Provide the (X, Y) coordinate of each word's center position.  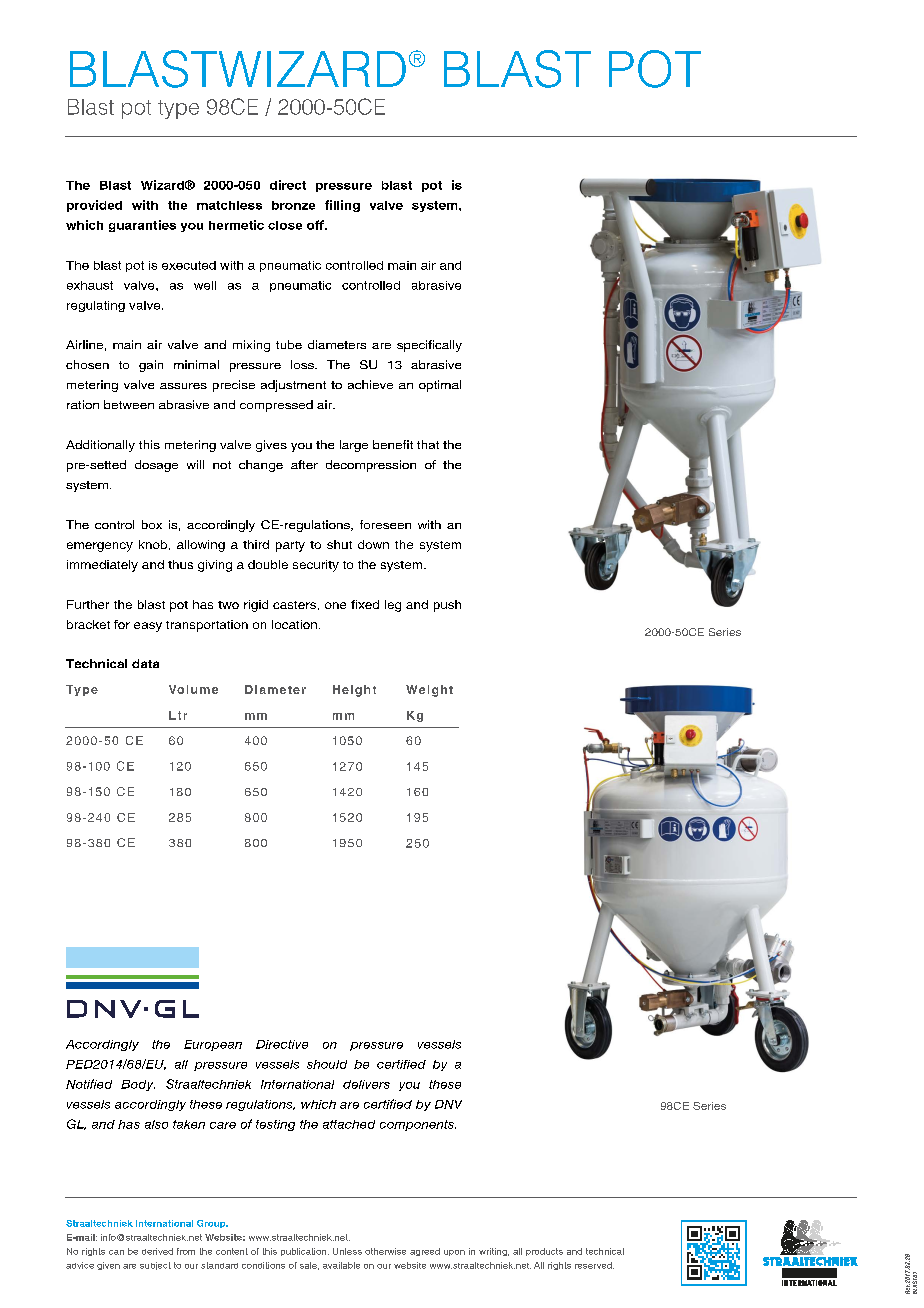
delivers (366, 1084)
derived (157, 1251)
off (316, 225)
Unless (347, 1251)
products (544, 1252)
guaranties (142, 226)
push (447, 606)
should (327, 1064)
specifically (429, 346)
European (213, 1045)
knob (153, 544)
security (316, 566)
